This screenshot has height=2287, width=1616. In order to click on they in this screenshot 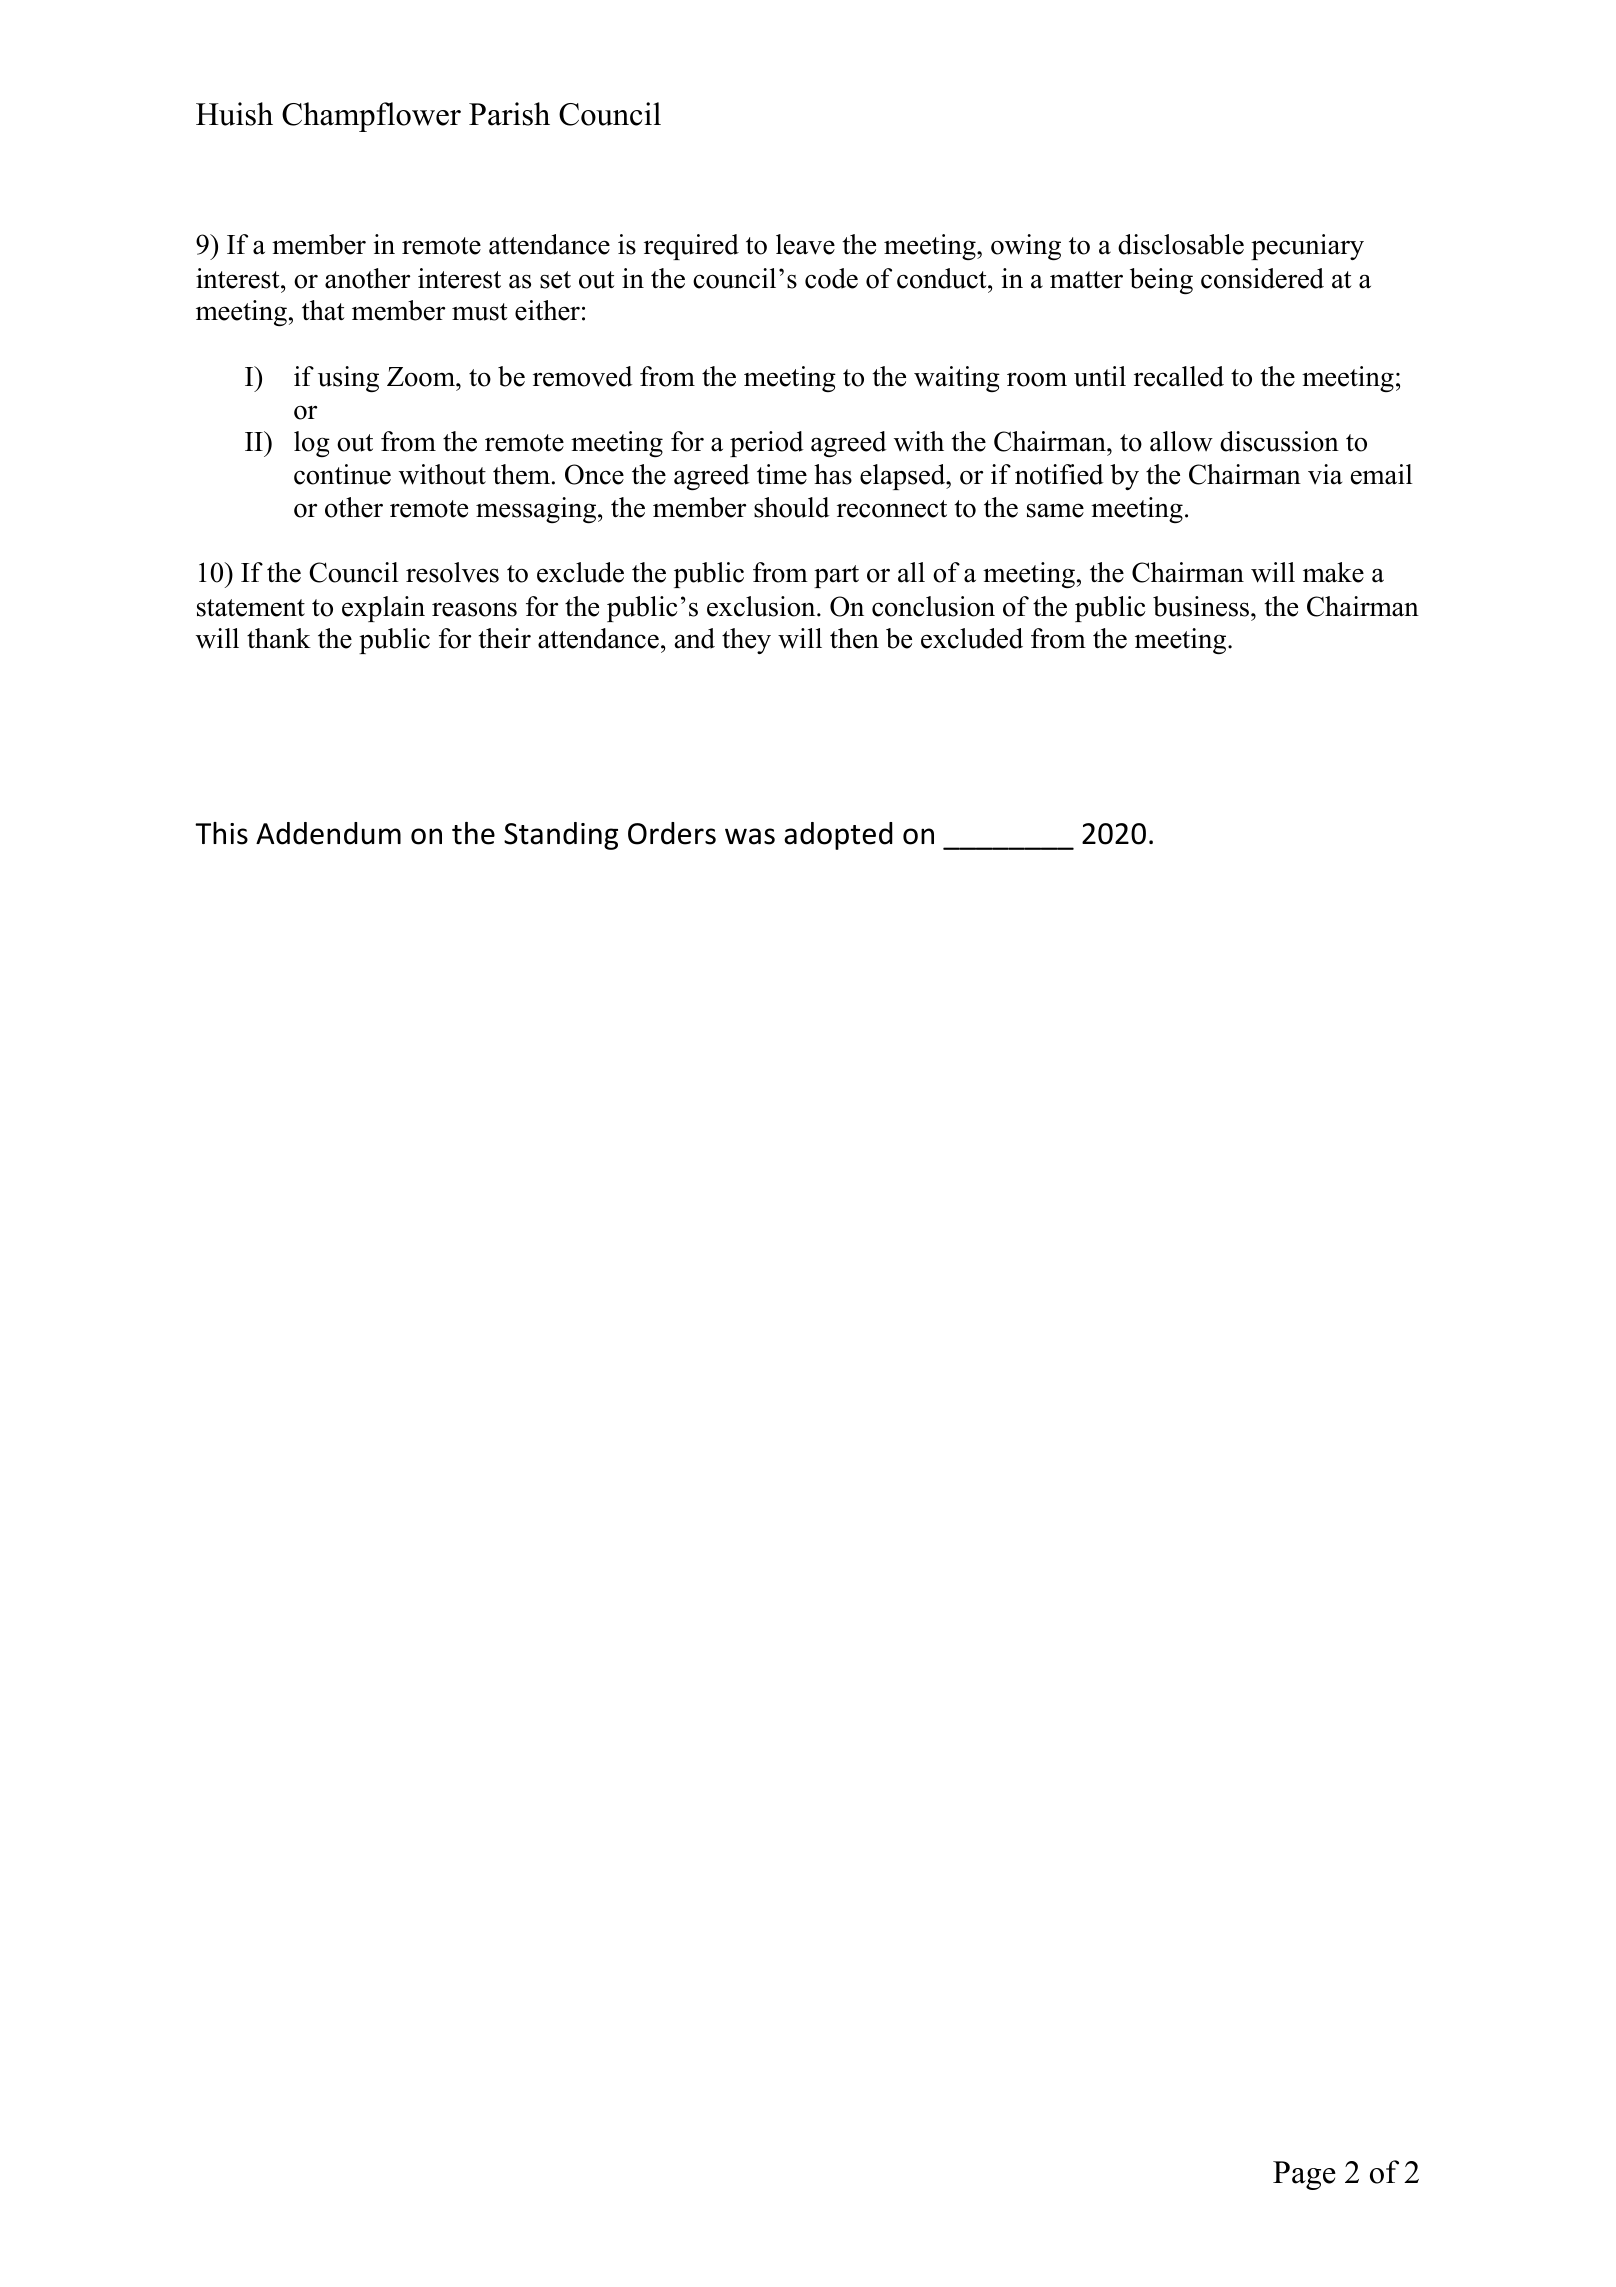, I will do `click(746, 641)`.
